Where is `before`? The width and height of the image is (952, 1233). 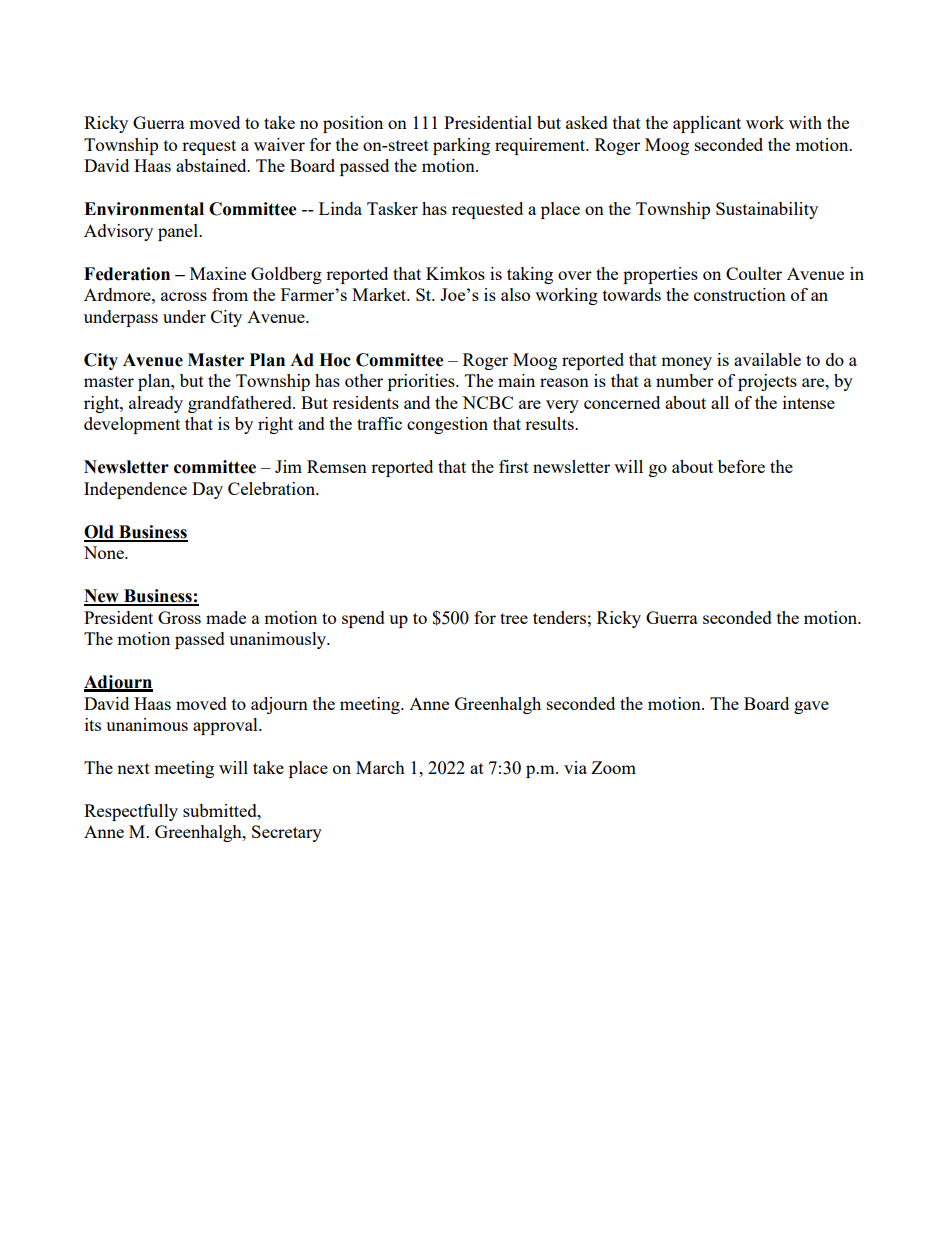
before is located at coordinates (741, 466).
